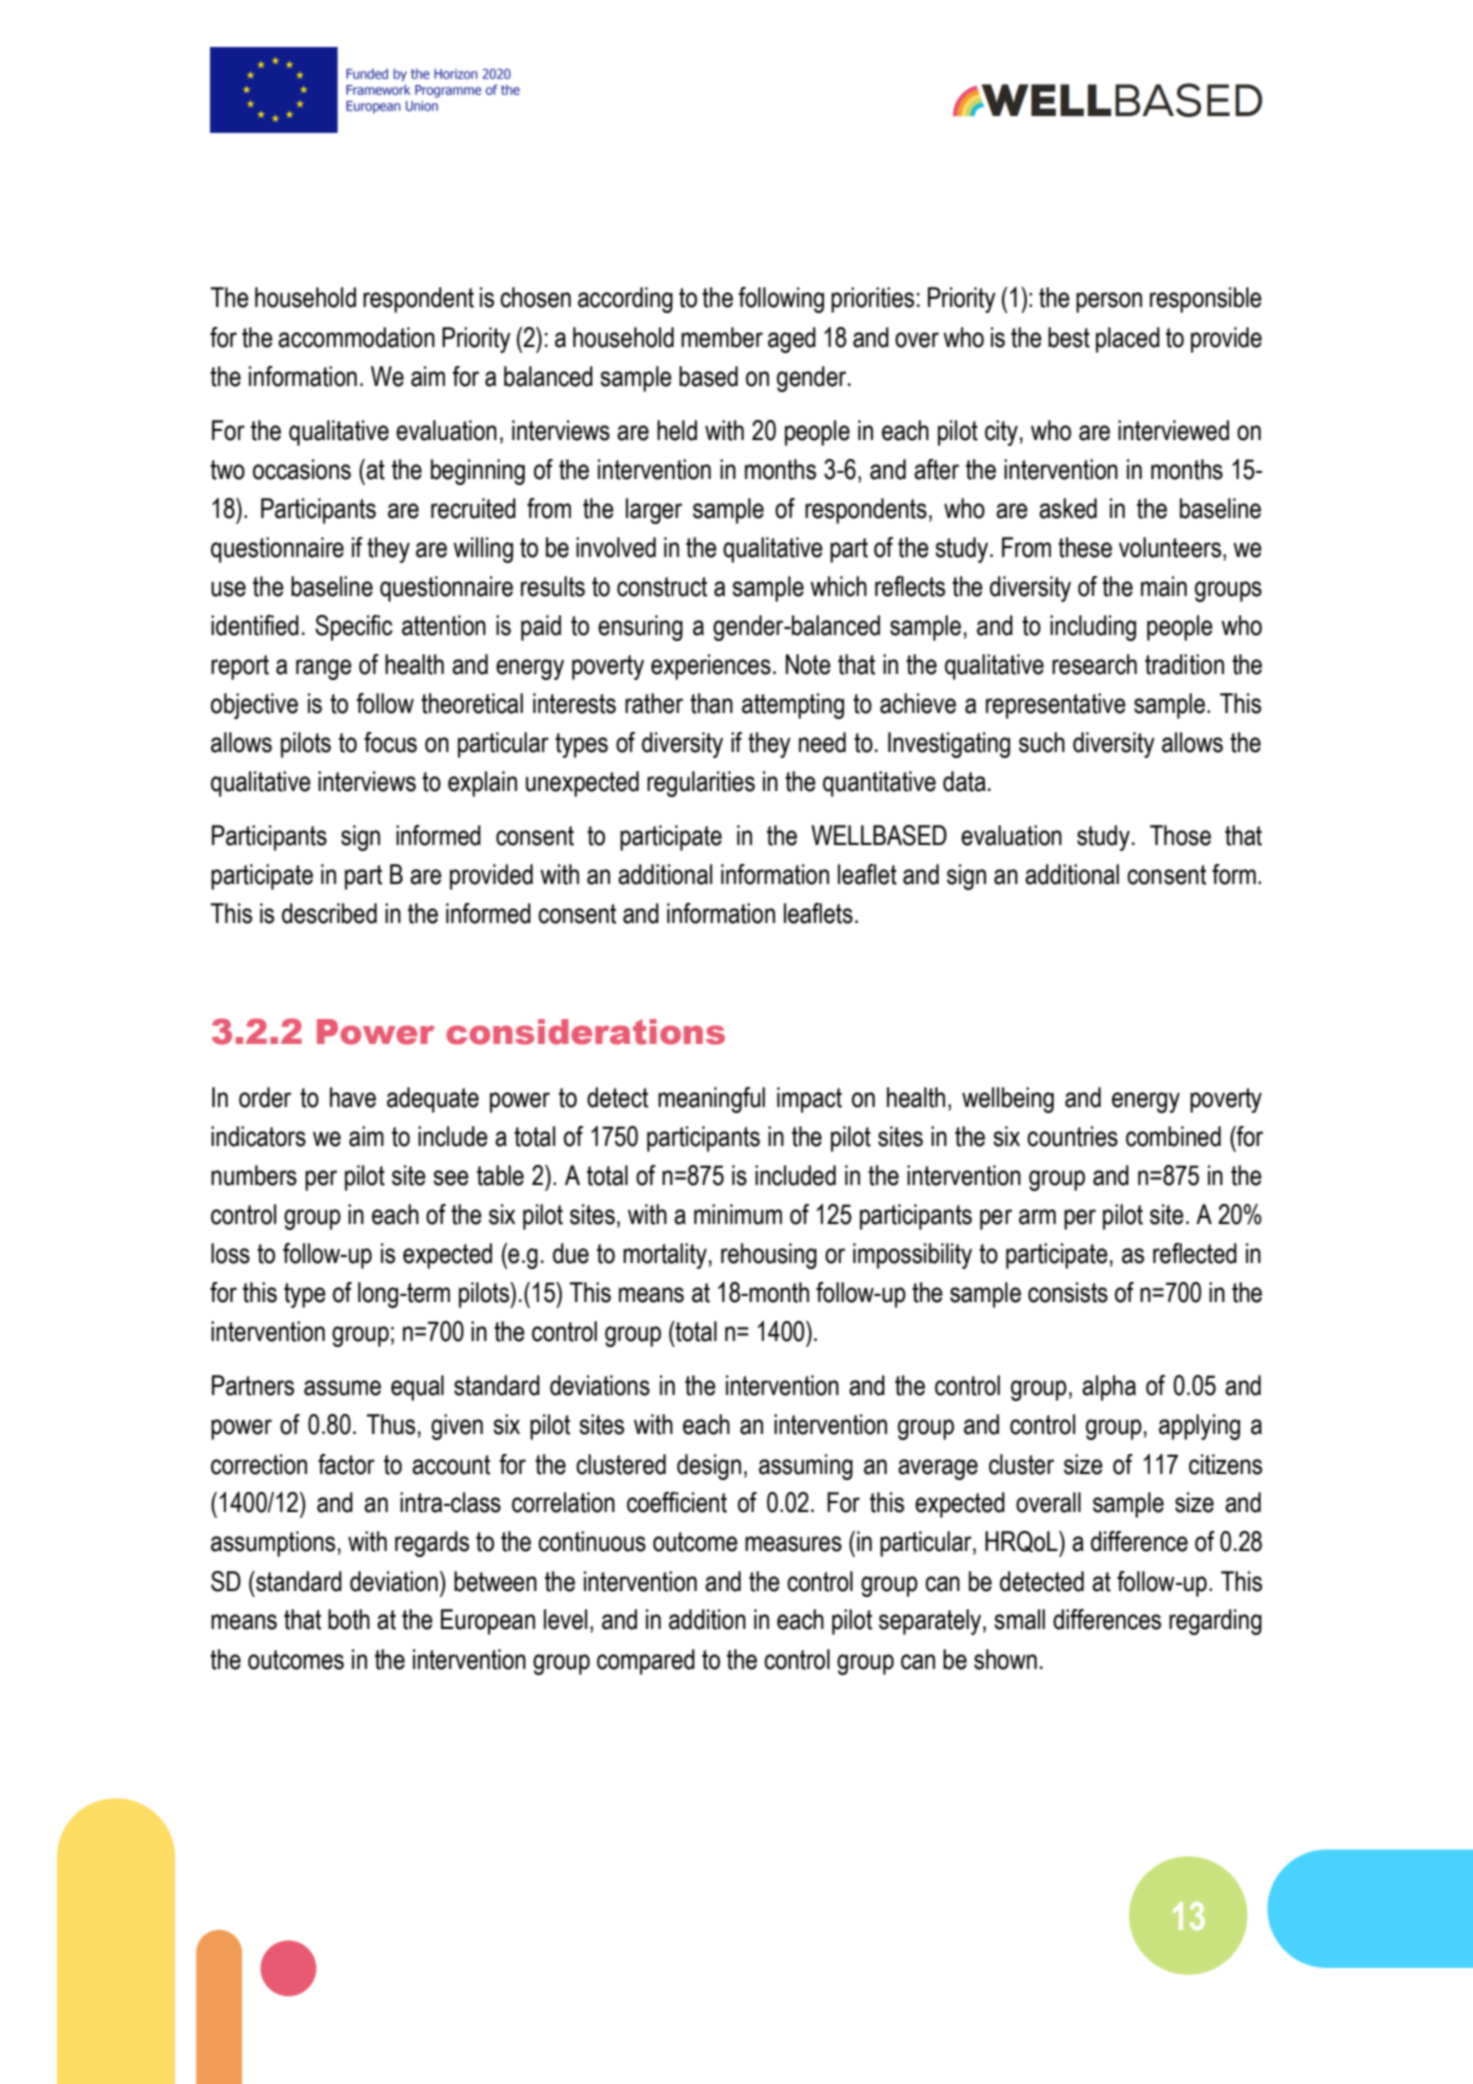 This document has height=2084, width=1473. I want to click on member, so click(722, 337).
